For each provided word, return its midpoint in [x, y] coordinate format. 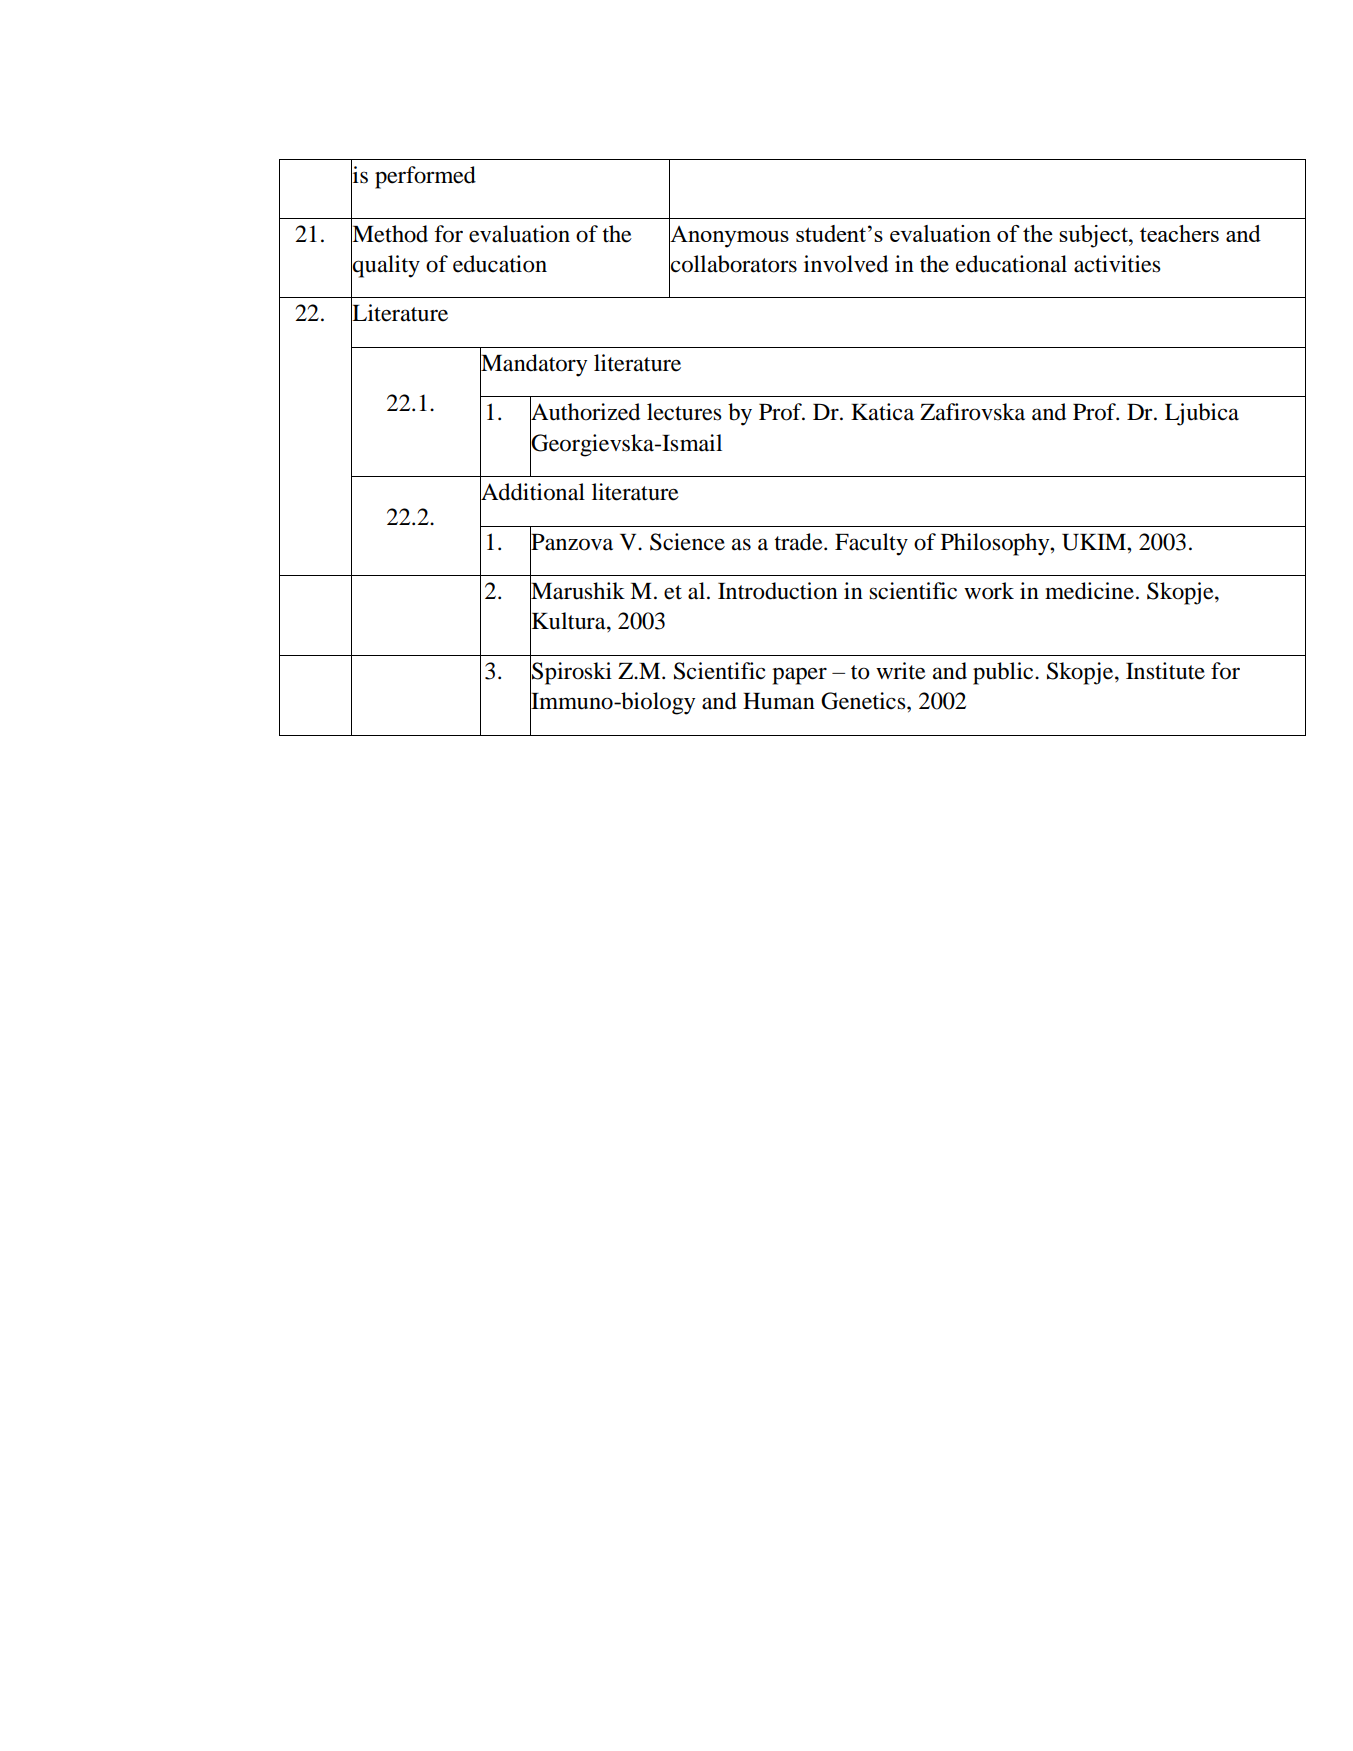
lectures [684, 412]
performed [425, 177]
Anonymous [729, 235]
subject [1094, 236]
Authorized [585, 412]
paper [799, 676]
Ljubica [1202, 414]
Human [779, 701]
